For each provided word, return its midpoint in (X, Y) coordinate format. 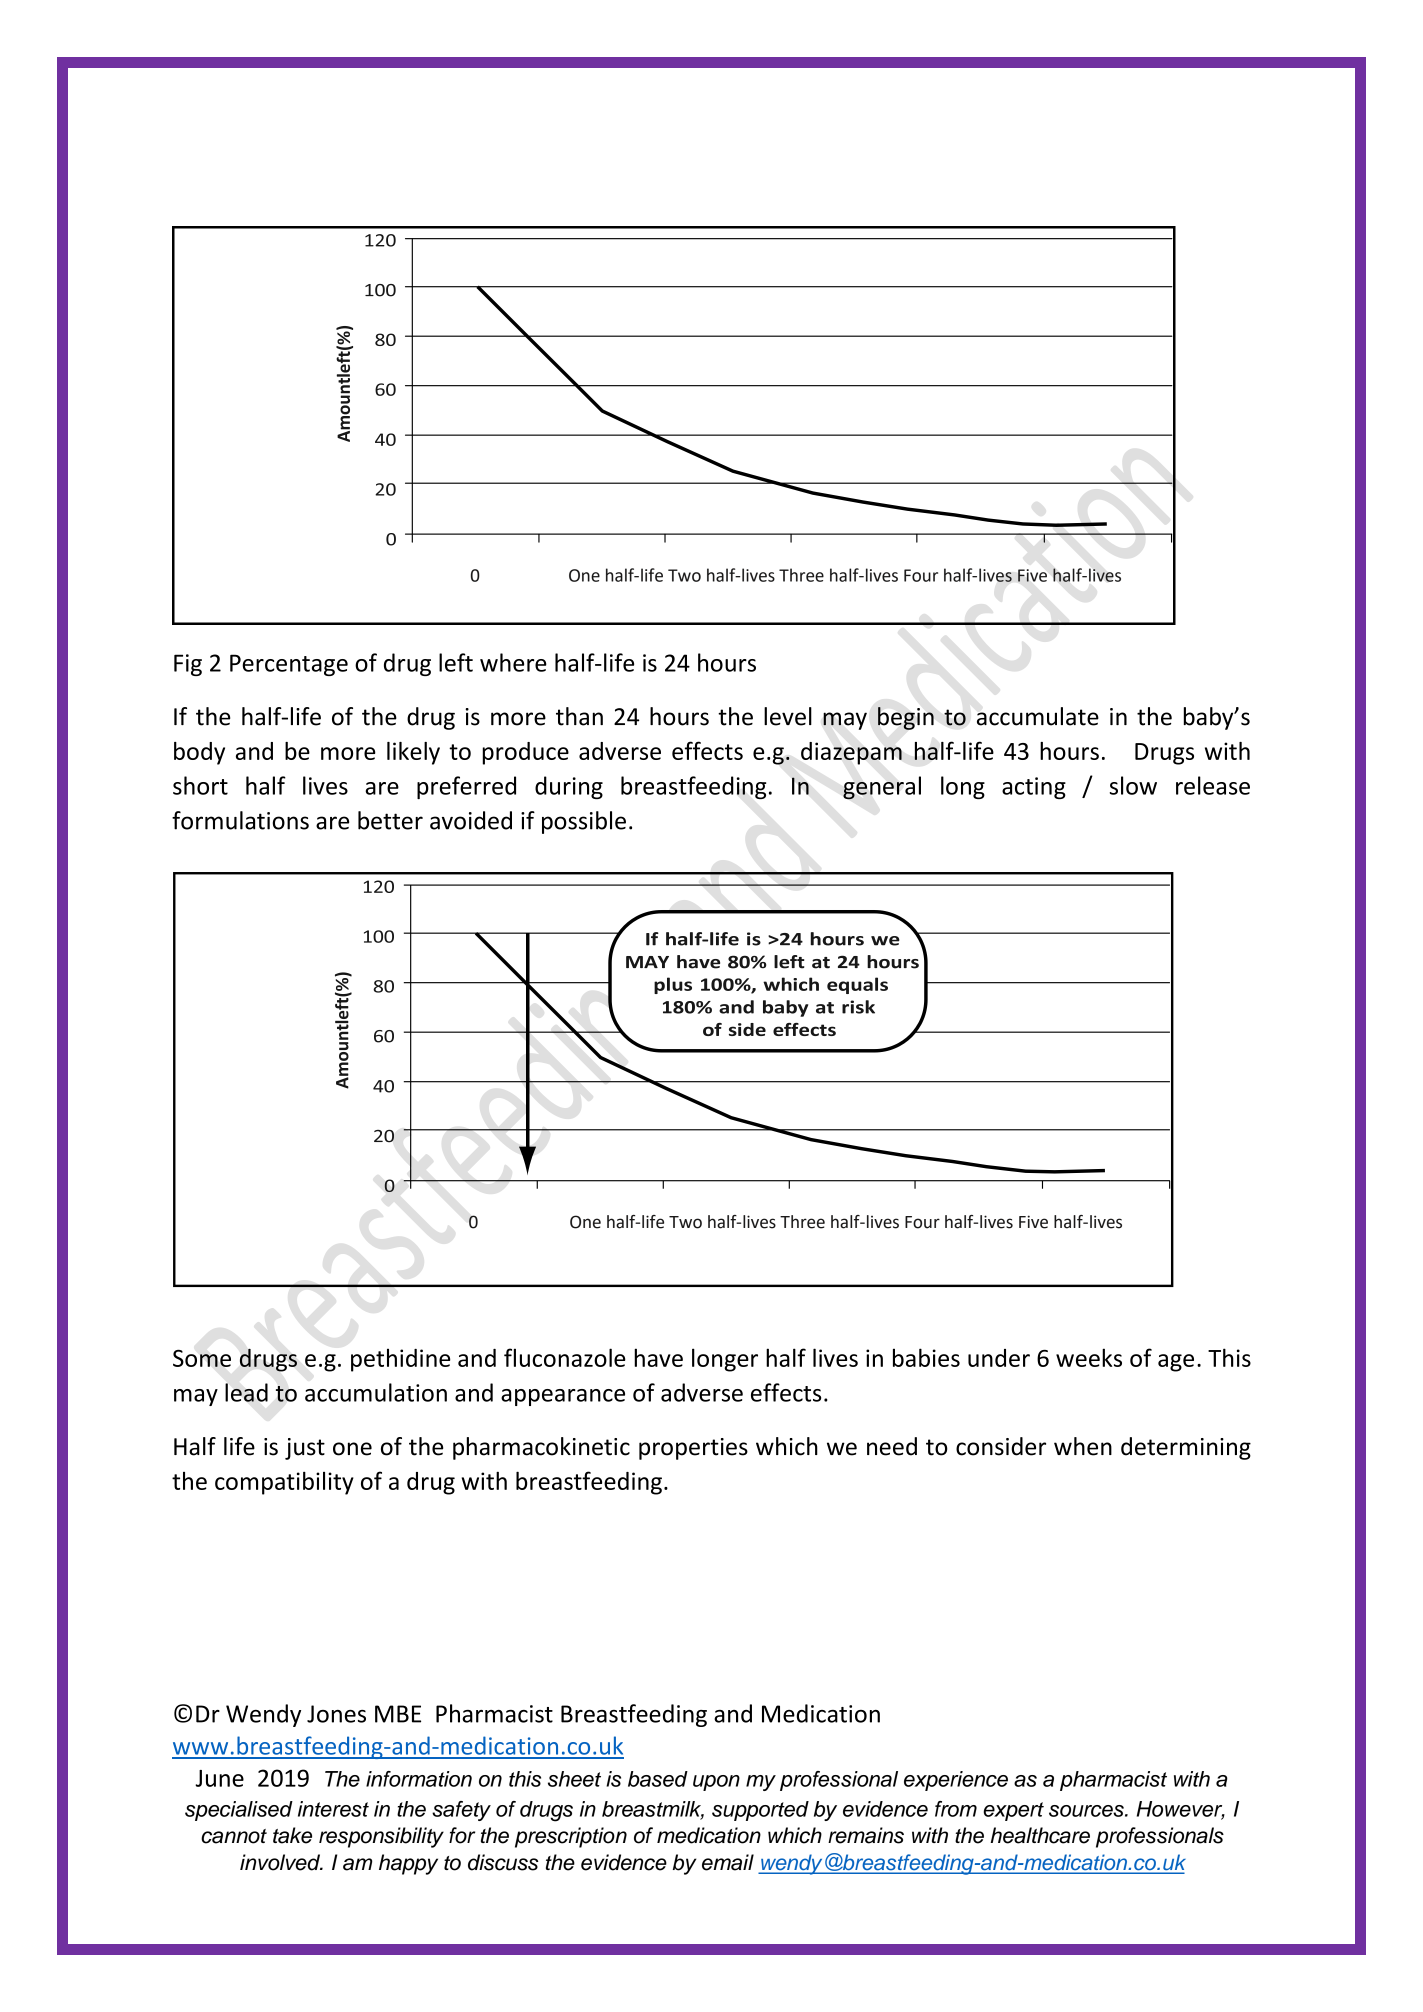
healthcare (1040, 1835)
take (292, 1835)
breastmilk (653, 1810)
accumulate (1038, 716)
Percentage (289, 665)
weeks (1089, 1357)
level (788, 716)
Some (202, 1358)
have (658, 1357)
